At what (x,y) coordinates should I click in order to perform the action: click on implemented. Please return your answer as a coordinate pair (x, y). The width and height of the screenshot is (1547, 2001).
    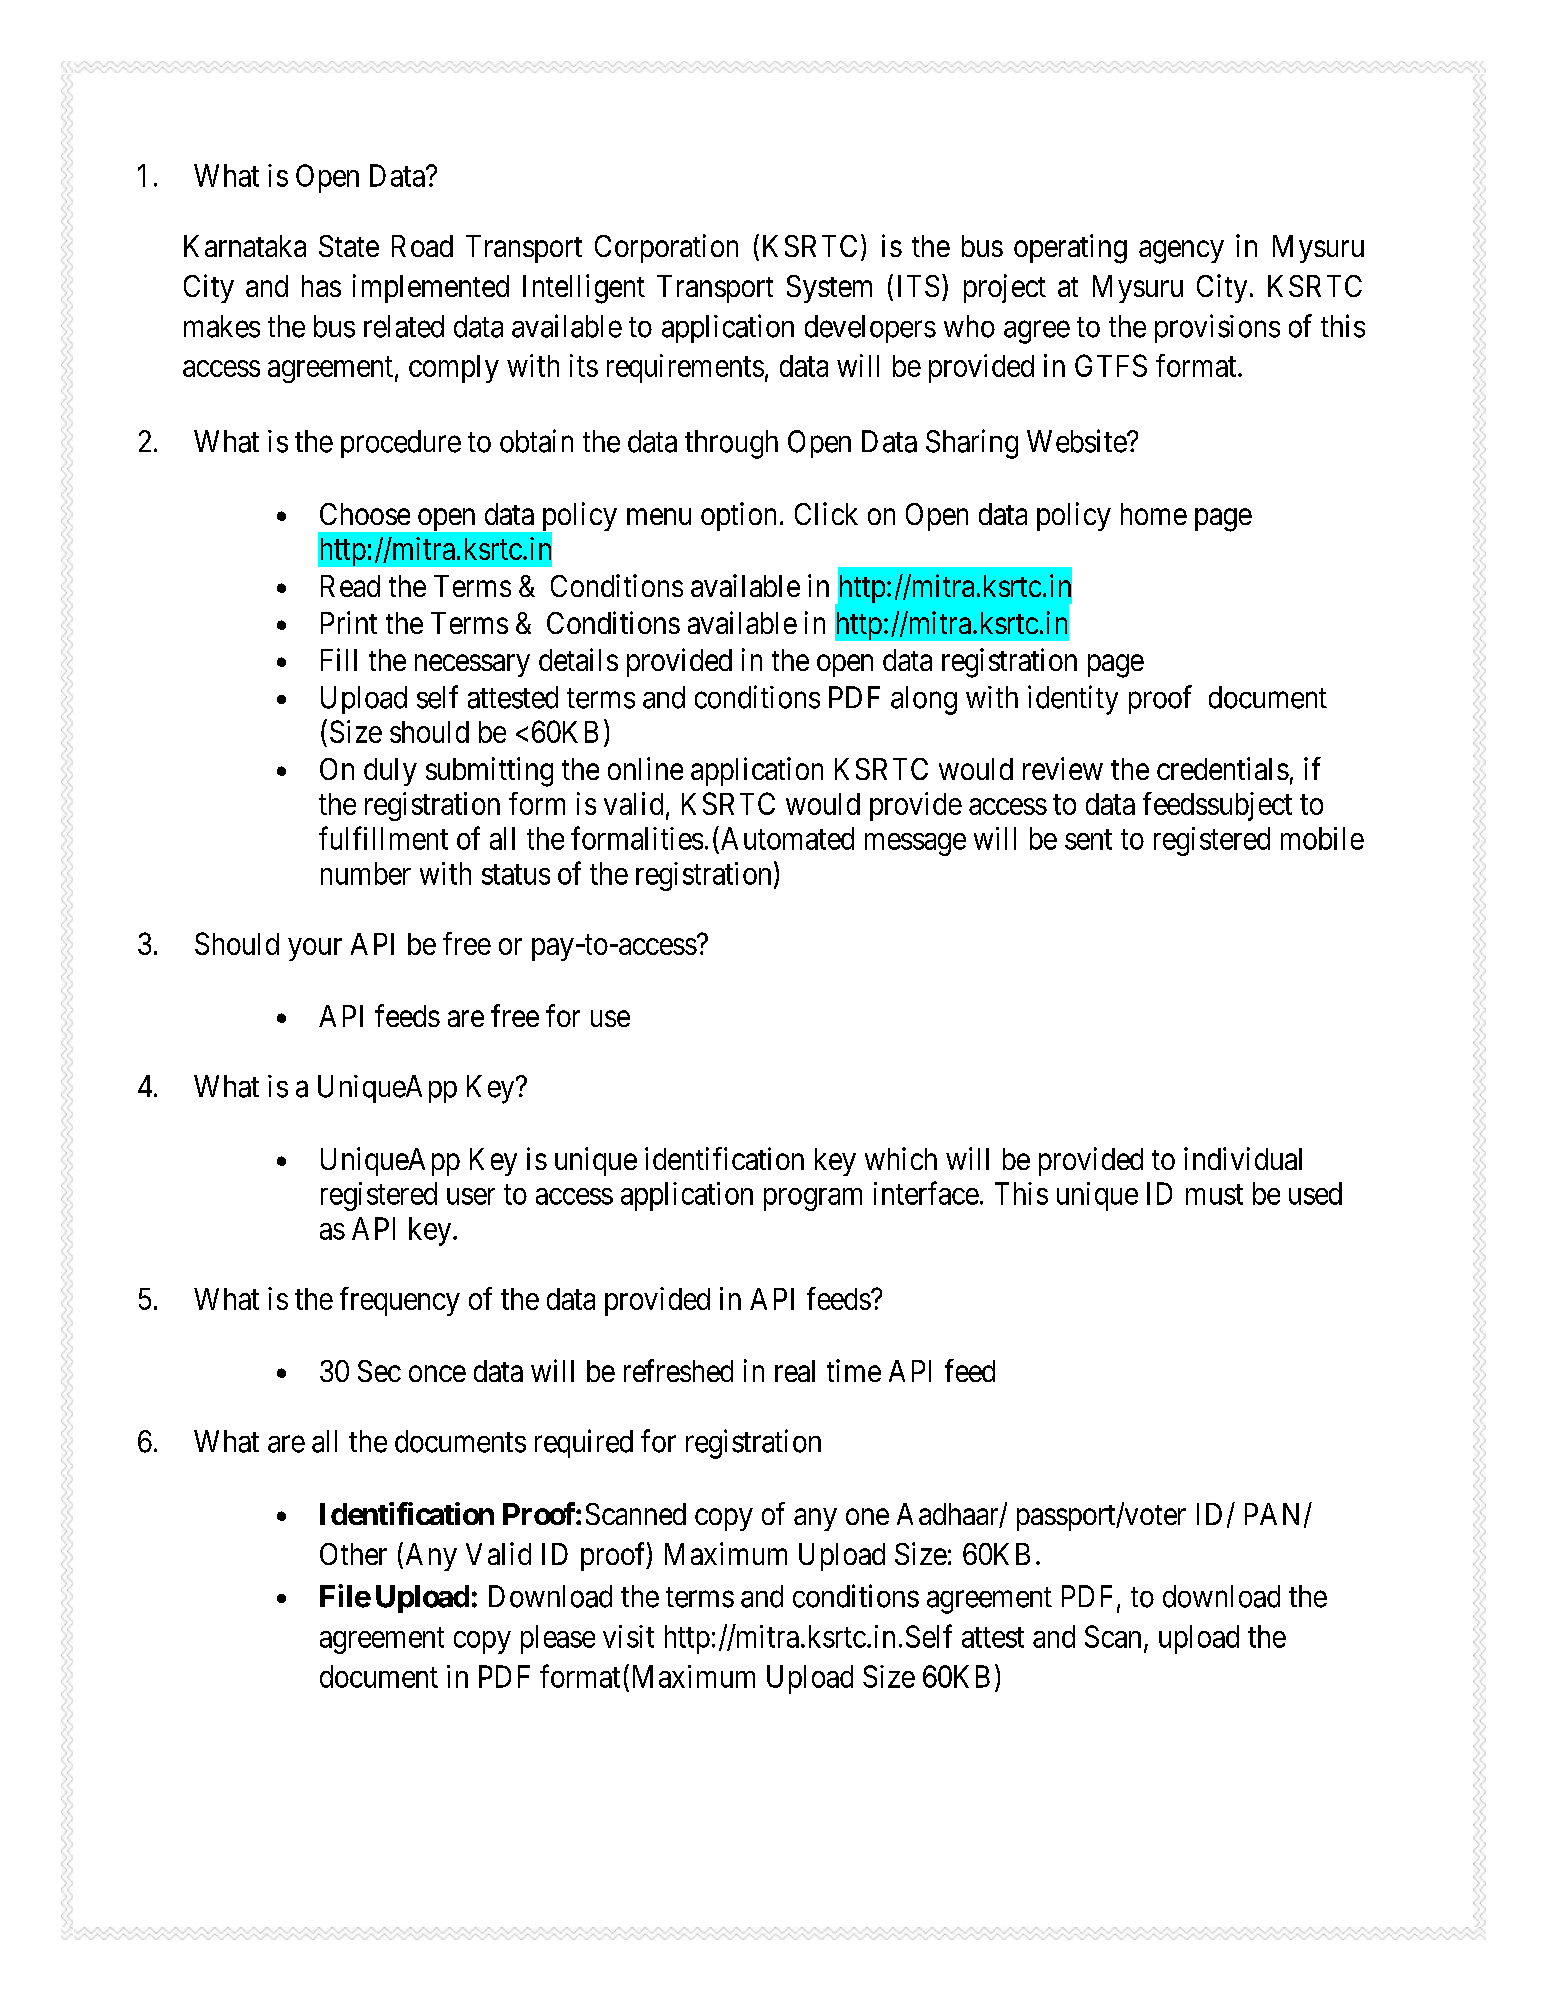
    Looking at the image, I should click on (431, 288).
